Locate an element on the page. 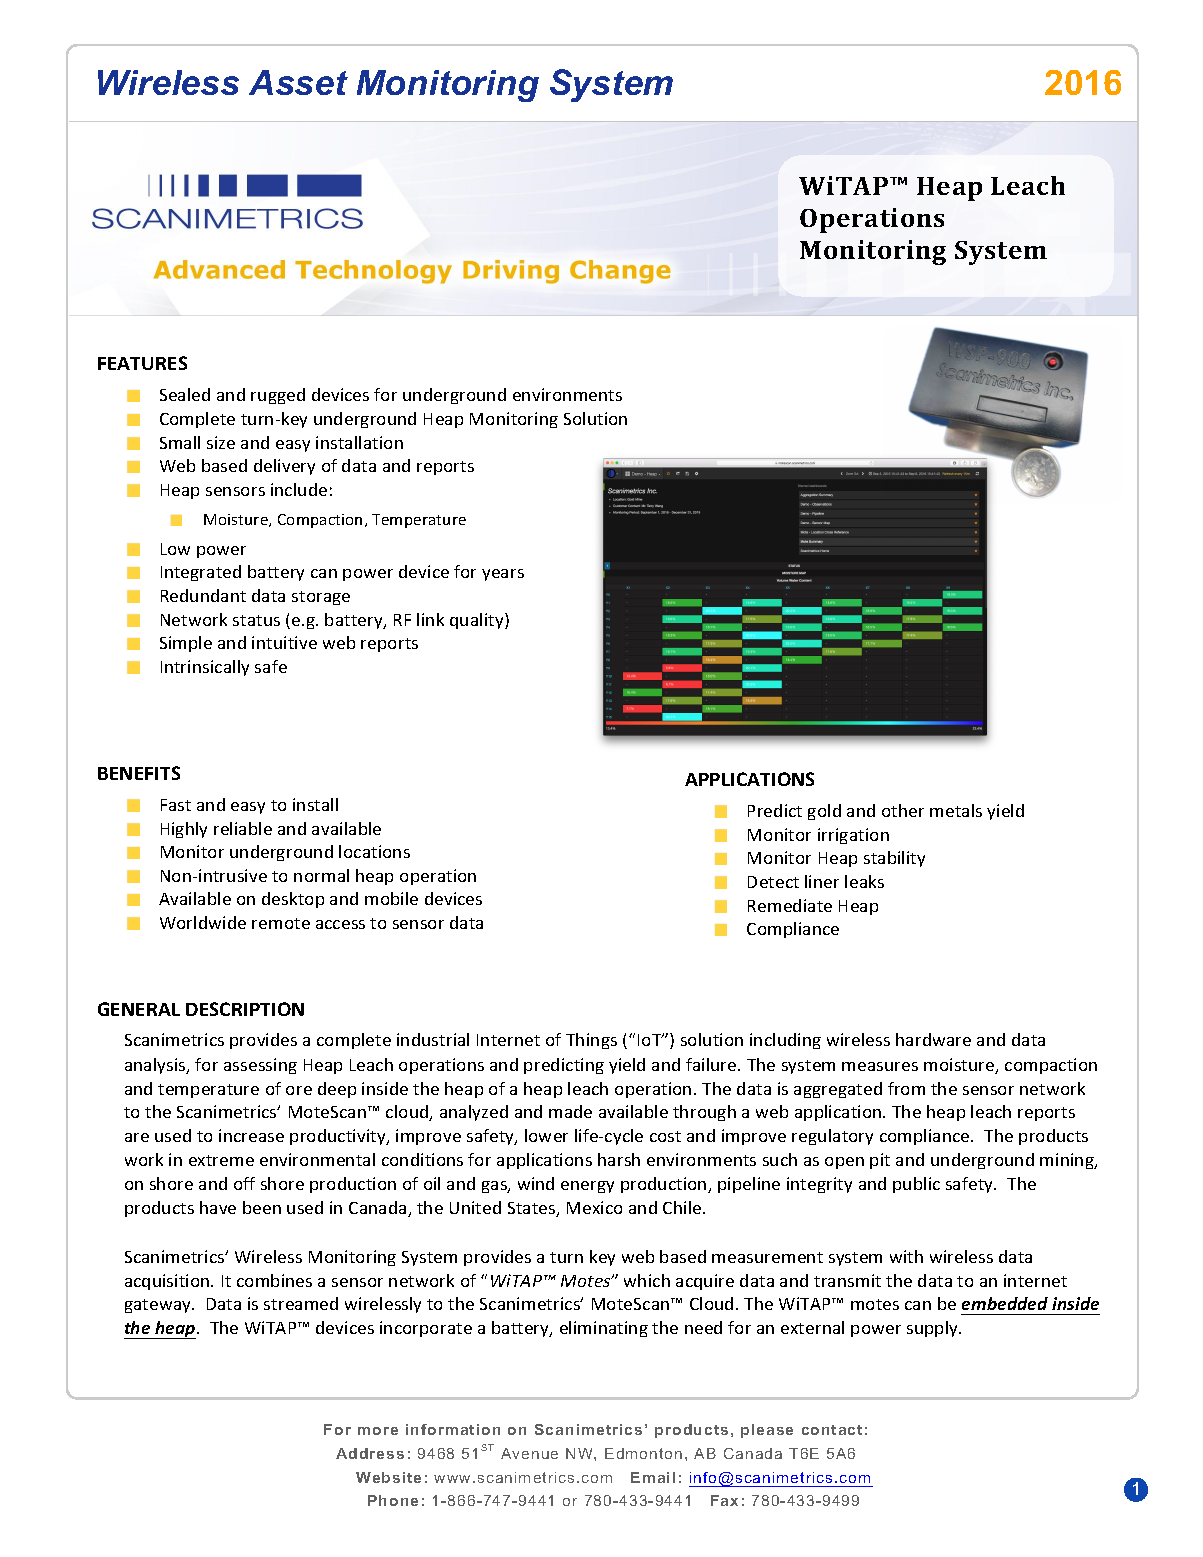 The height and width of the image is (1557, 1203). reliable is located at coordinates (243, 828).
